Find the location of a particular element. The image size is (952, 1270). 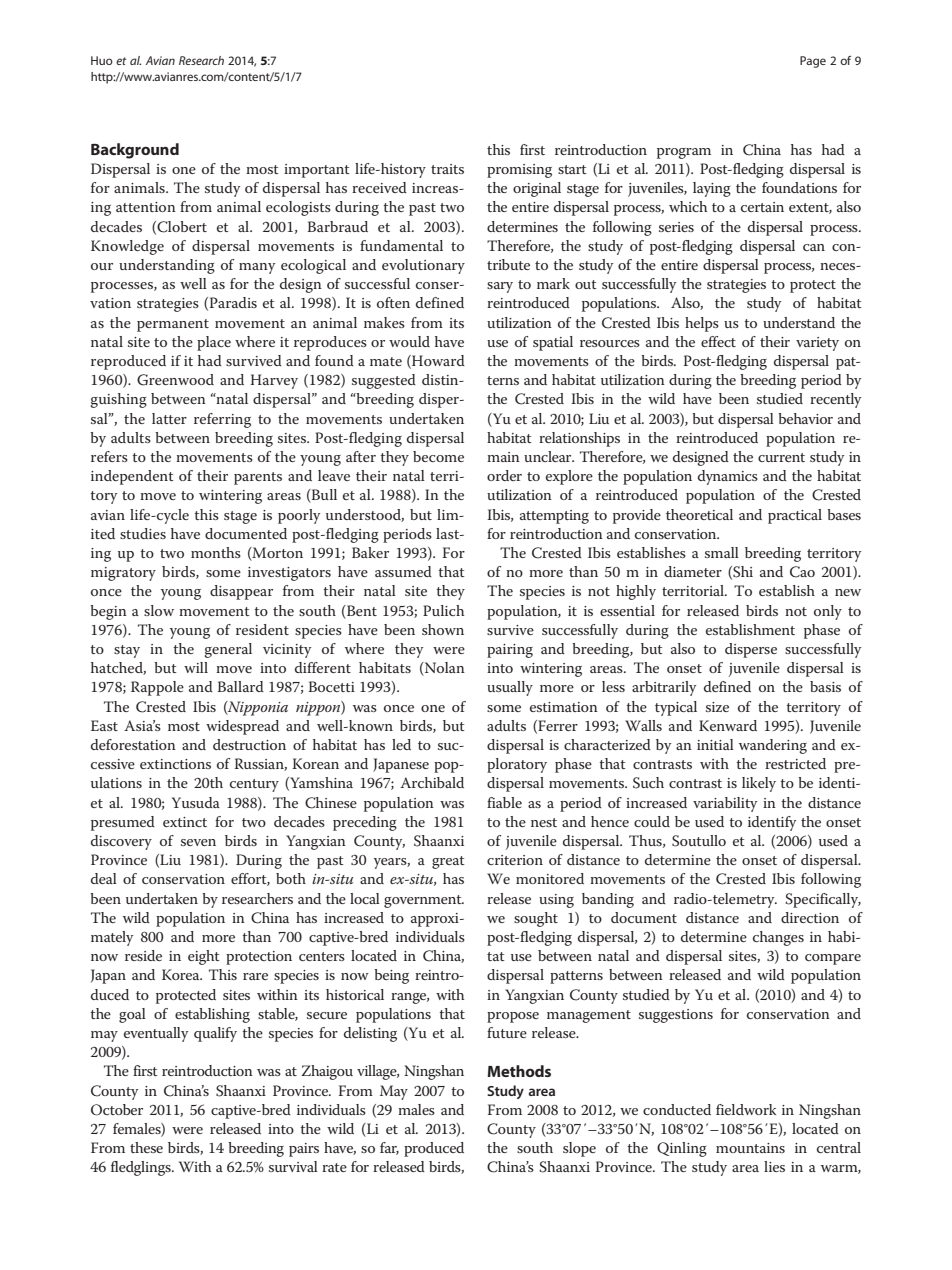

would is located at coordinates (409, 341).
